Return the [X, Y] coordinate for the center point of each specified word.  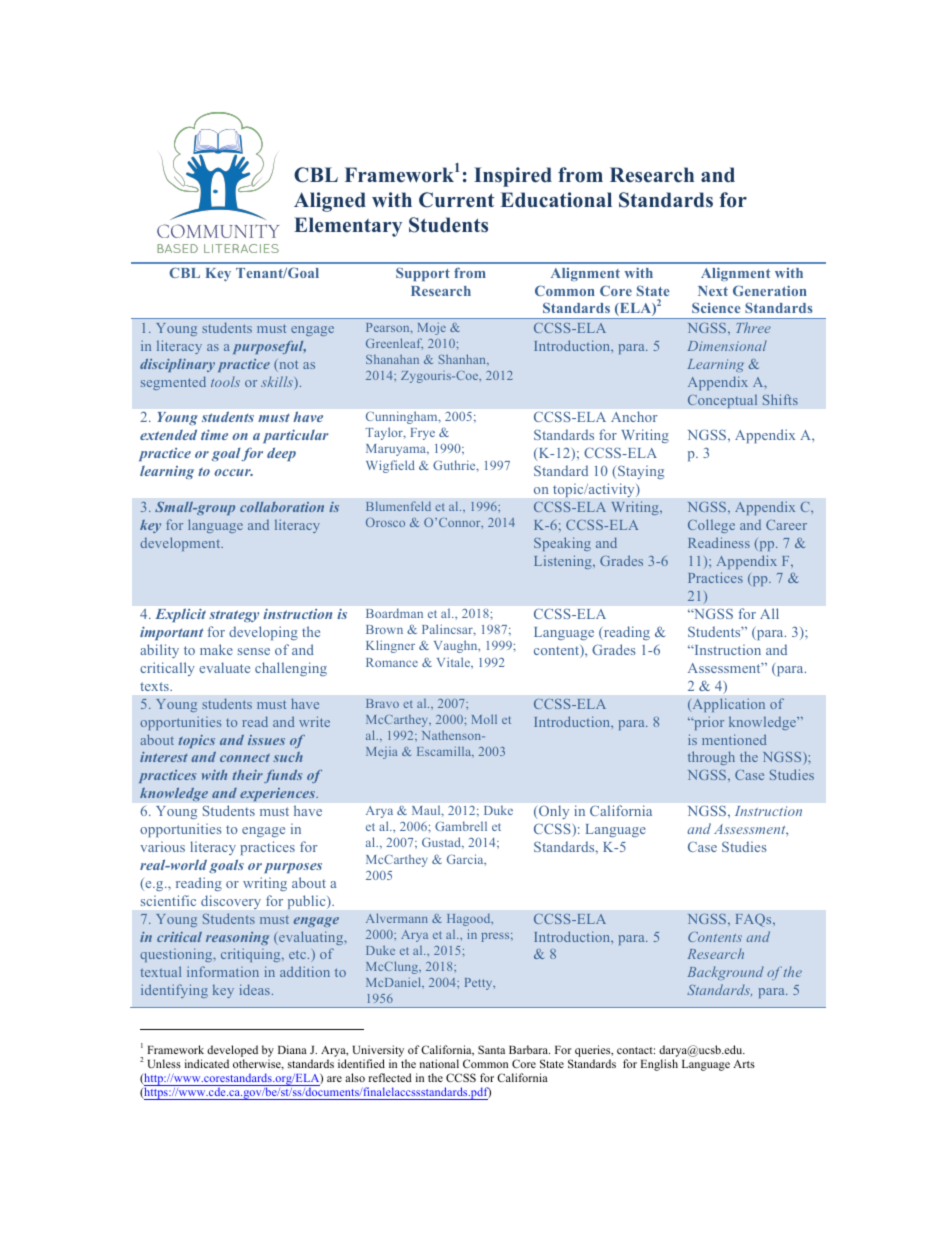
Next [713, 291]
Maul [427, 811]
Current [456, 200]
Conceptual [722, 401]
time [214, 434]
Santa [491, 1049]
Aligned [330, 202]
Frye [423, 434]
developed [232, 1051]
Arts [744, 1064]
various [162, 846]
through [711, 758]
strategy [234, 616]
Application [727, 705]
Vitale [454, 662]
